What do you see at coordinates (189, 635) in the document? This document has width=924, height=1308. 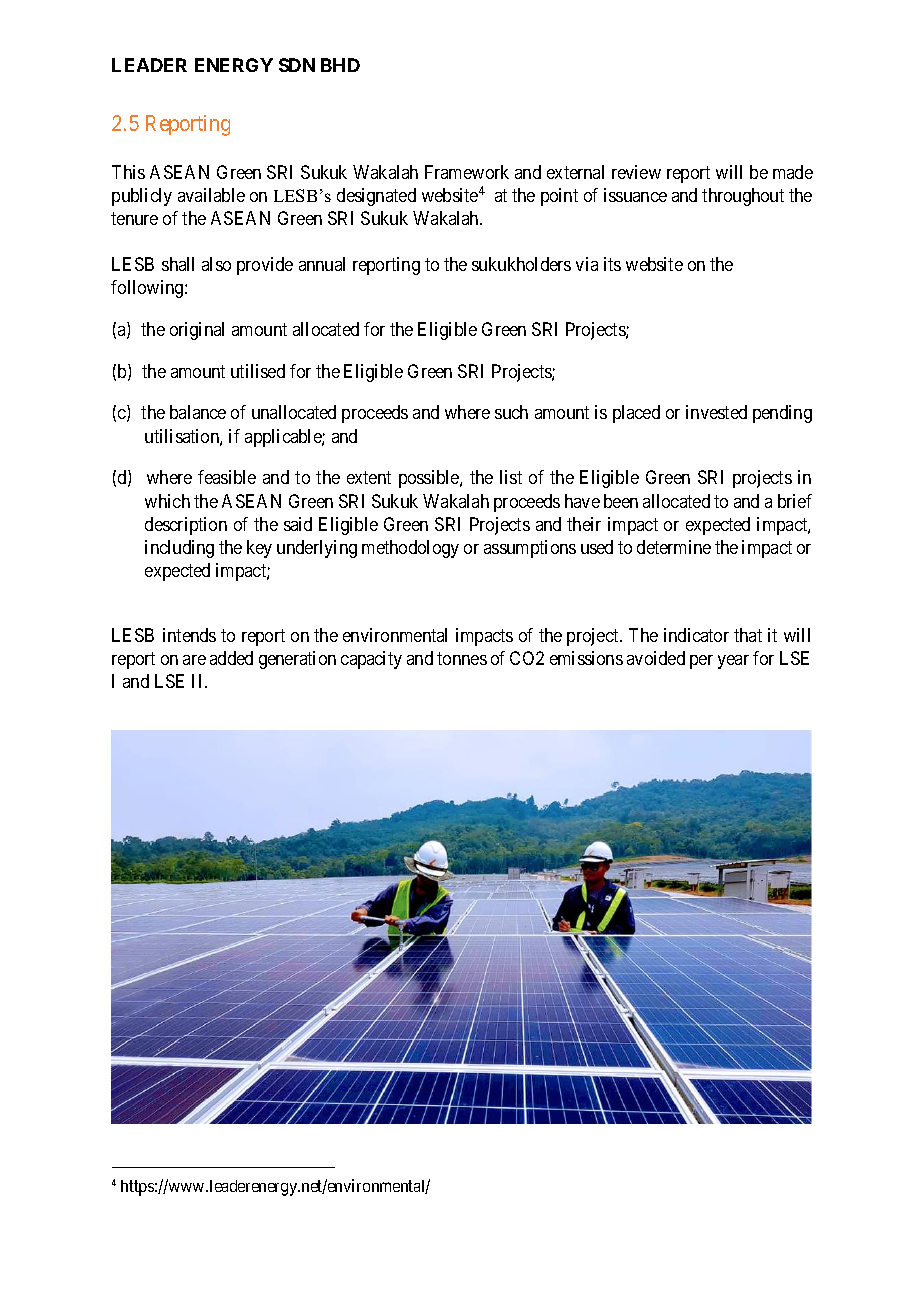 I see `intends` at bounding box center [189, 635].
